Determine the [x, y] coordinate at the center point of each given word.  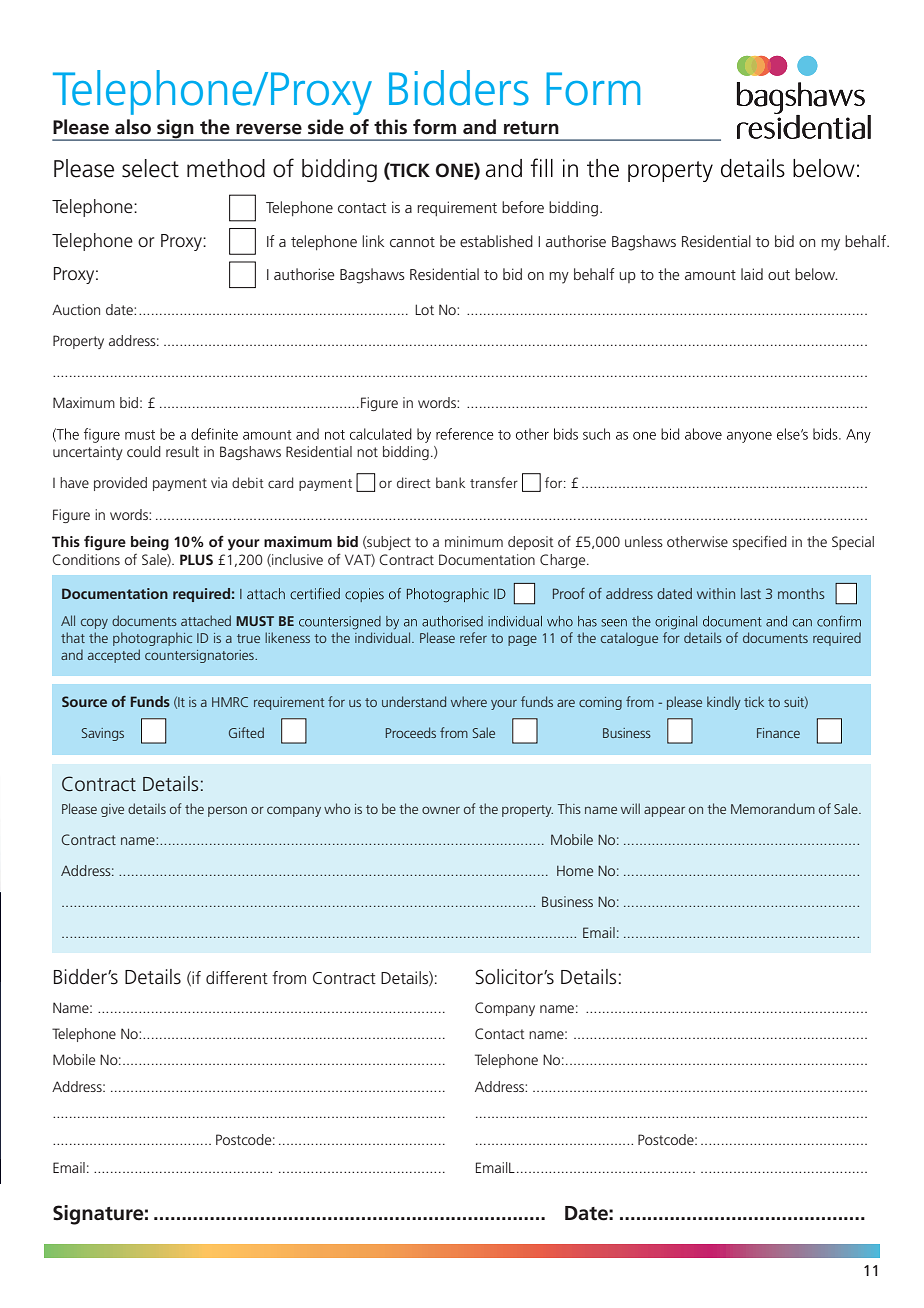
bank [450, 482]
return [531, 128]
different [237, 977]
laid [752, 274]
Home [575, 871]
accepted [114, 656]
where [469, 701]
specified [760, 543]
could [144, 451]
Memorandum [773, 808]
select [150, 168]
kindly [724, 703]
